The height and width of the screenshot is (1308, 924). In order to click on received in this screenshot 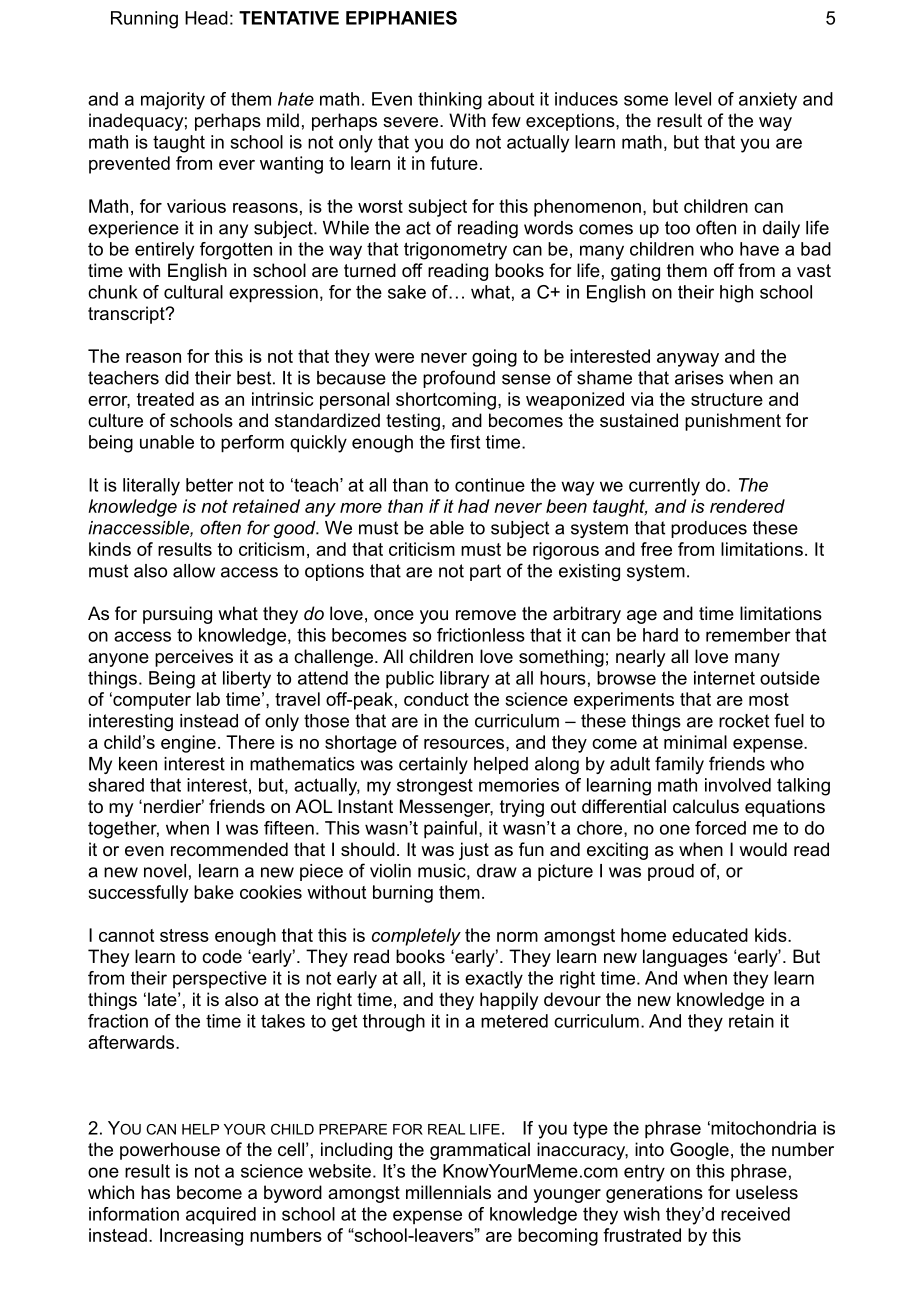, I will do `click(755, 1214)`.
